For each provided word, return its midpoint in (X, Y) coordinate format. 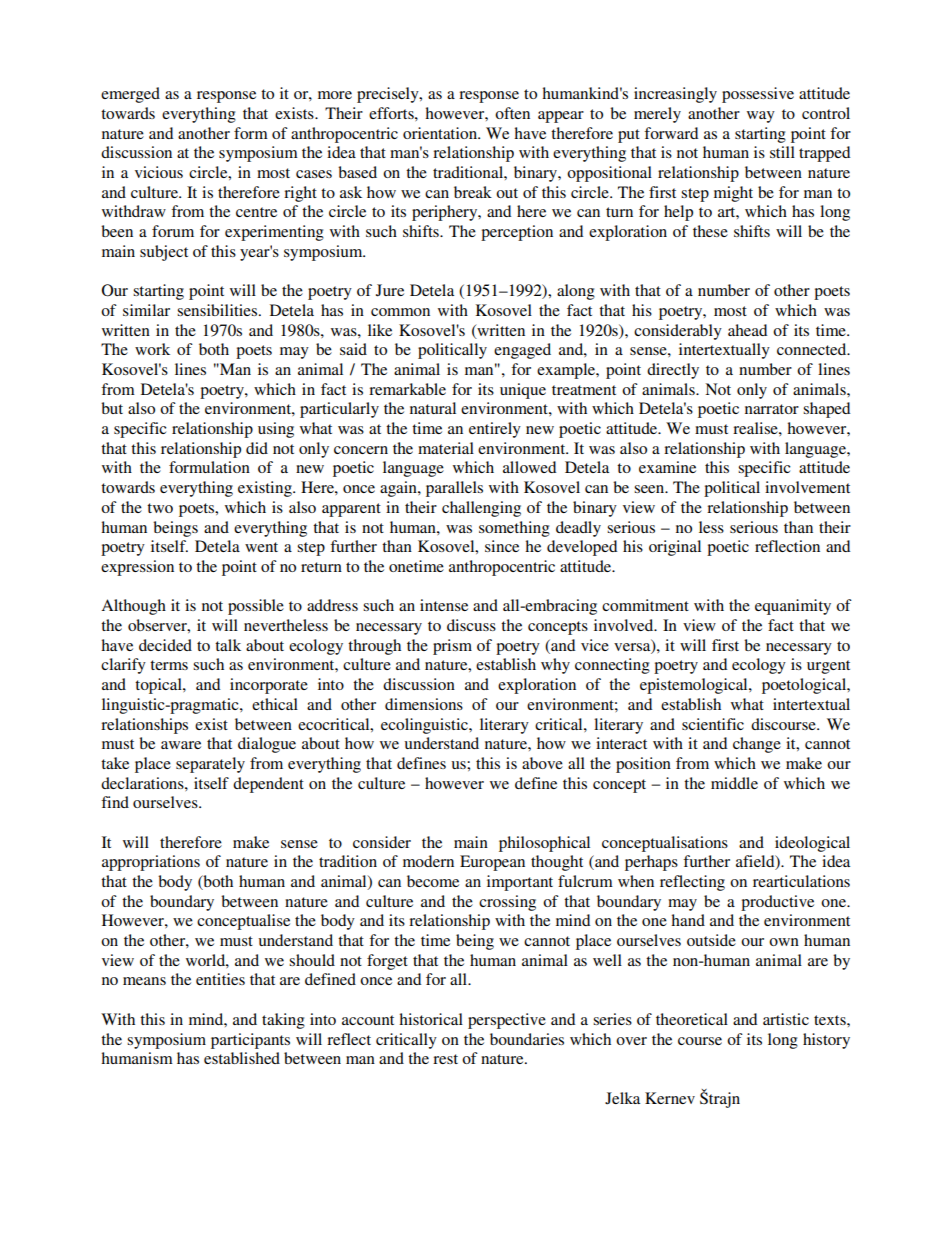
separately (210, 765)
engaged (522, 351)
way (761, 117)
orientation (441, 133)
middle (734, 783)
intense (444, 605)
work (152, 349)
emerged (130, 95)
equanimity (793, 607)
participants (250, 1041)
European (492, 863)
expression (137, 568)
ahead (747, 330)
